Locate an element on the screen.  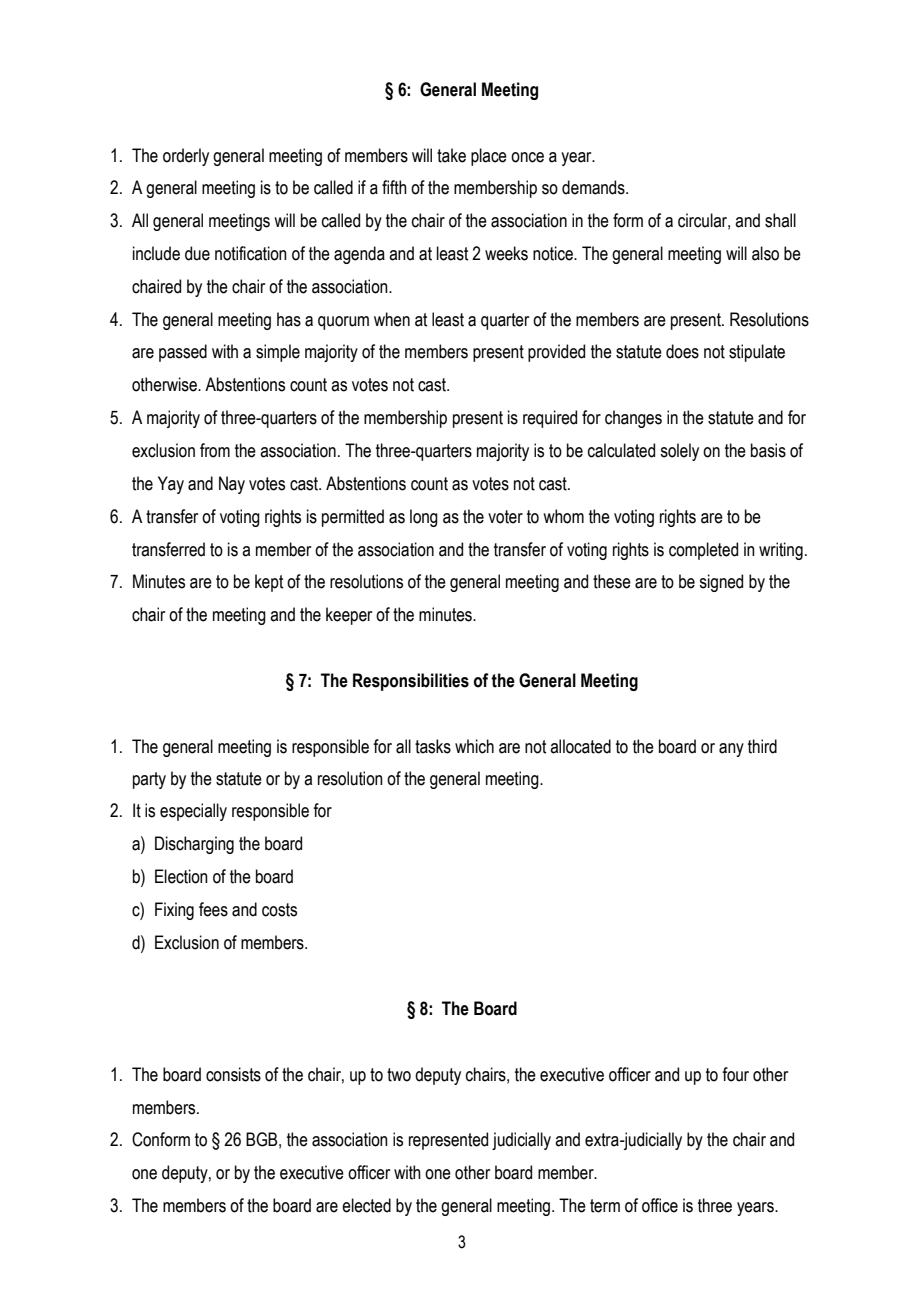
kept is located at coordinates (269, 583).
